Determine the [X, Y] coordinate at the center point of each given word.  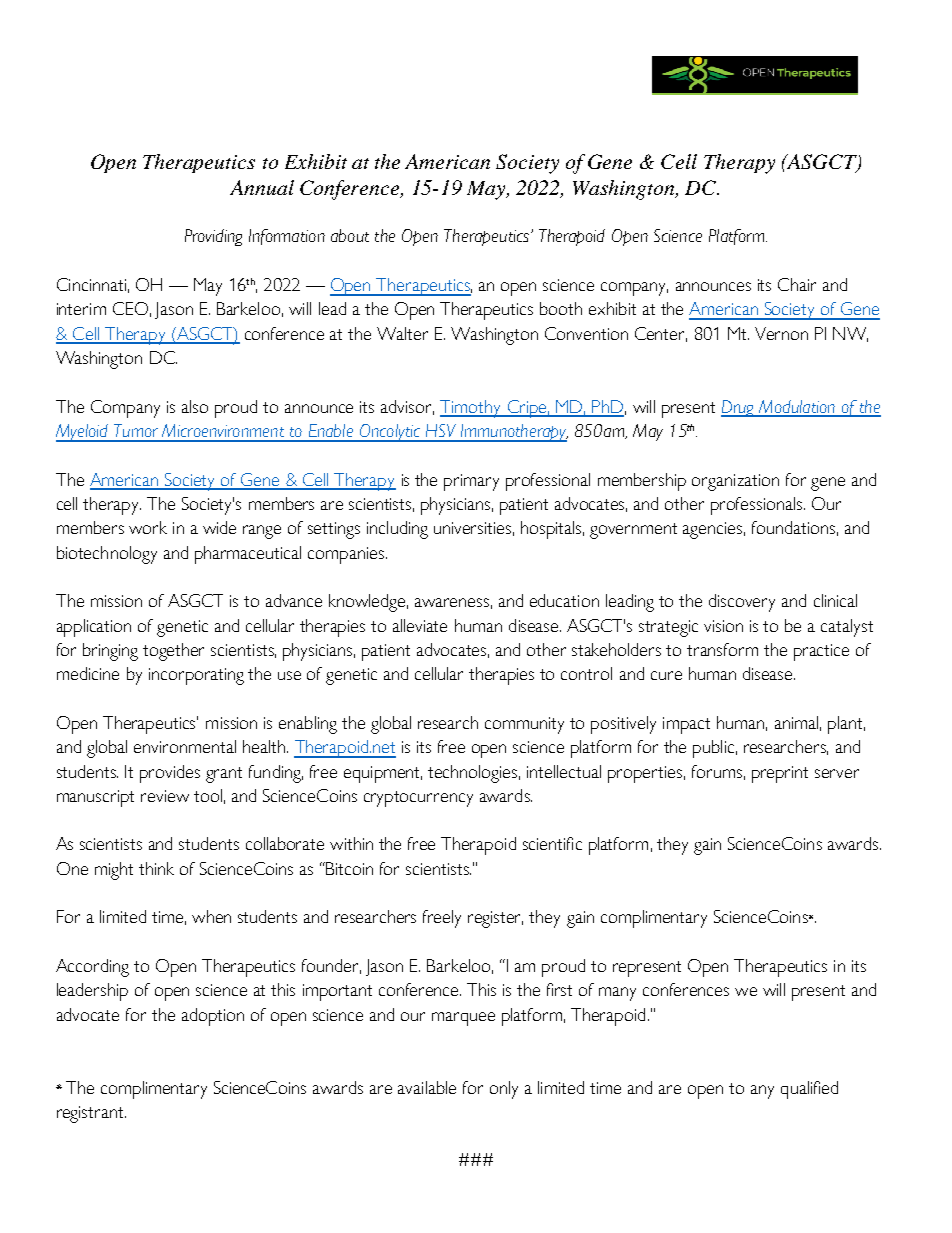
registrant [91, 1114]
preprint [780, 774]
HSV [441, 430]
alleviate [420, 625]
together [173, 652]
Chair [797, 284]
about [350, 235]
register [495, 919]
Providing [213, 237]
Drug [739, 408]
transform [722, 649]
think [156, 868]
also [195, 406]
